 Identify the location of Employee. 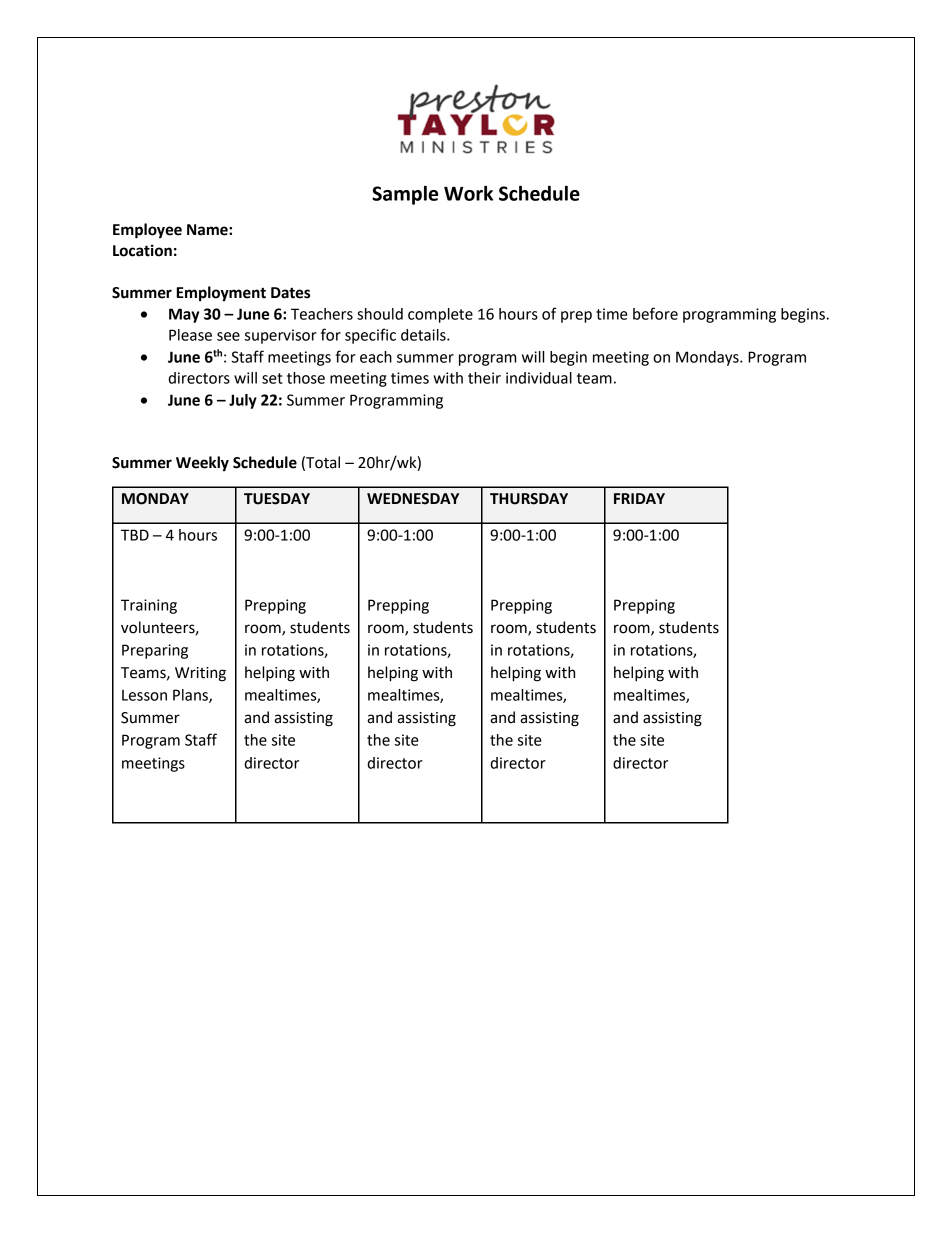
(147, 231).
